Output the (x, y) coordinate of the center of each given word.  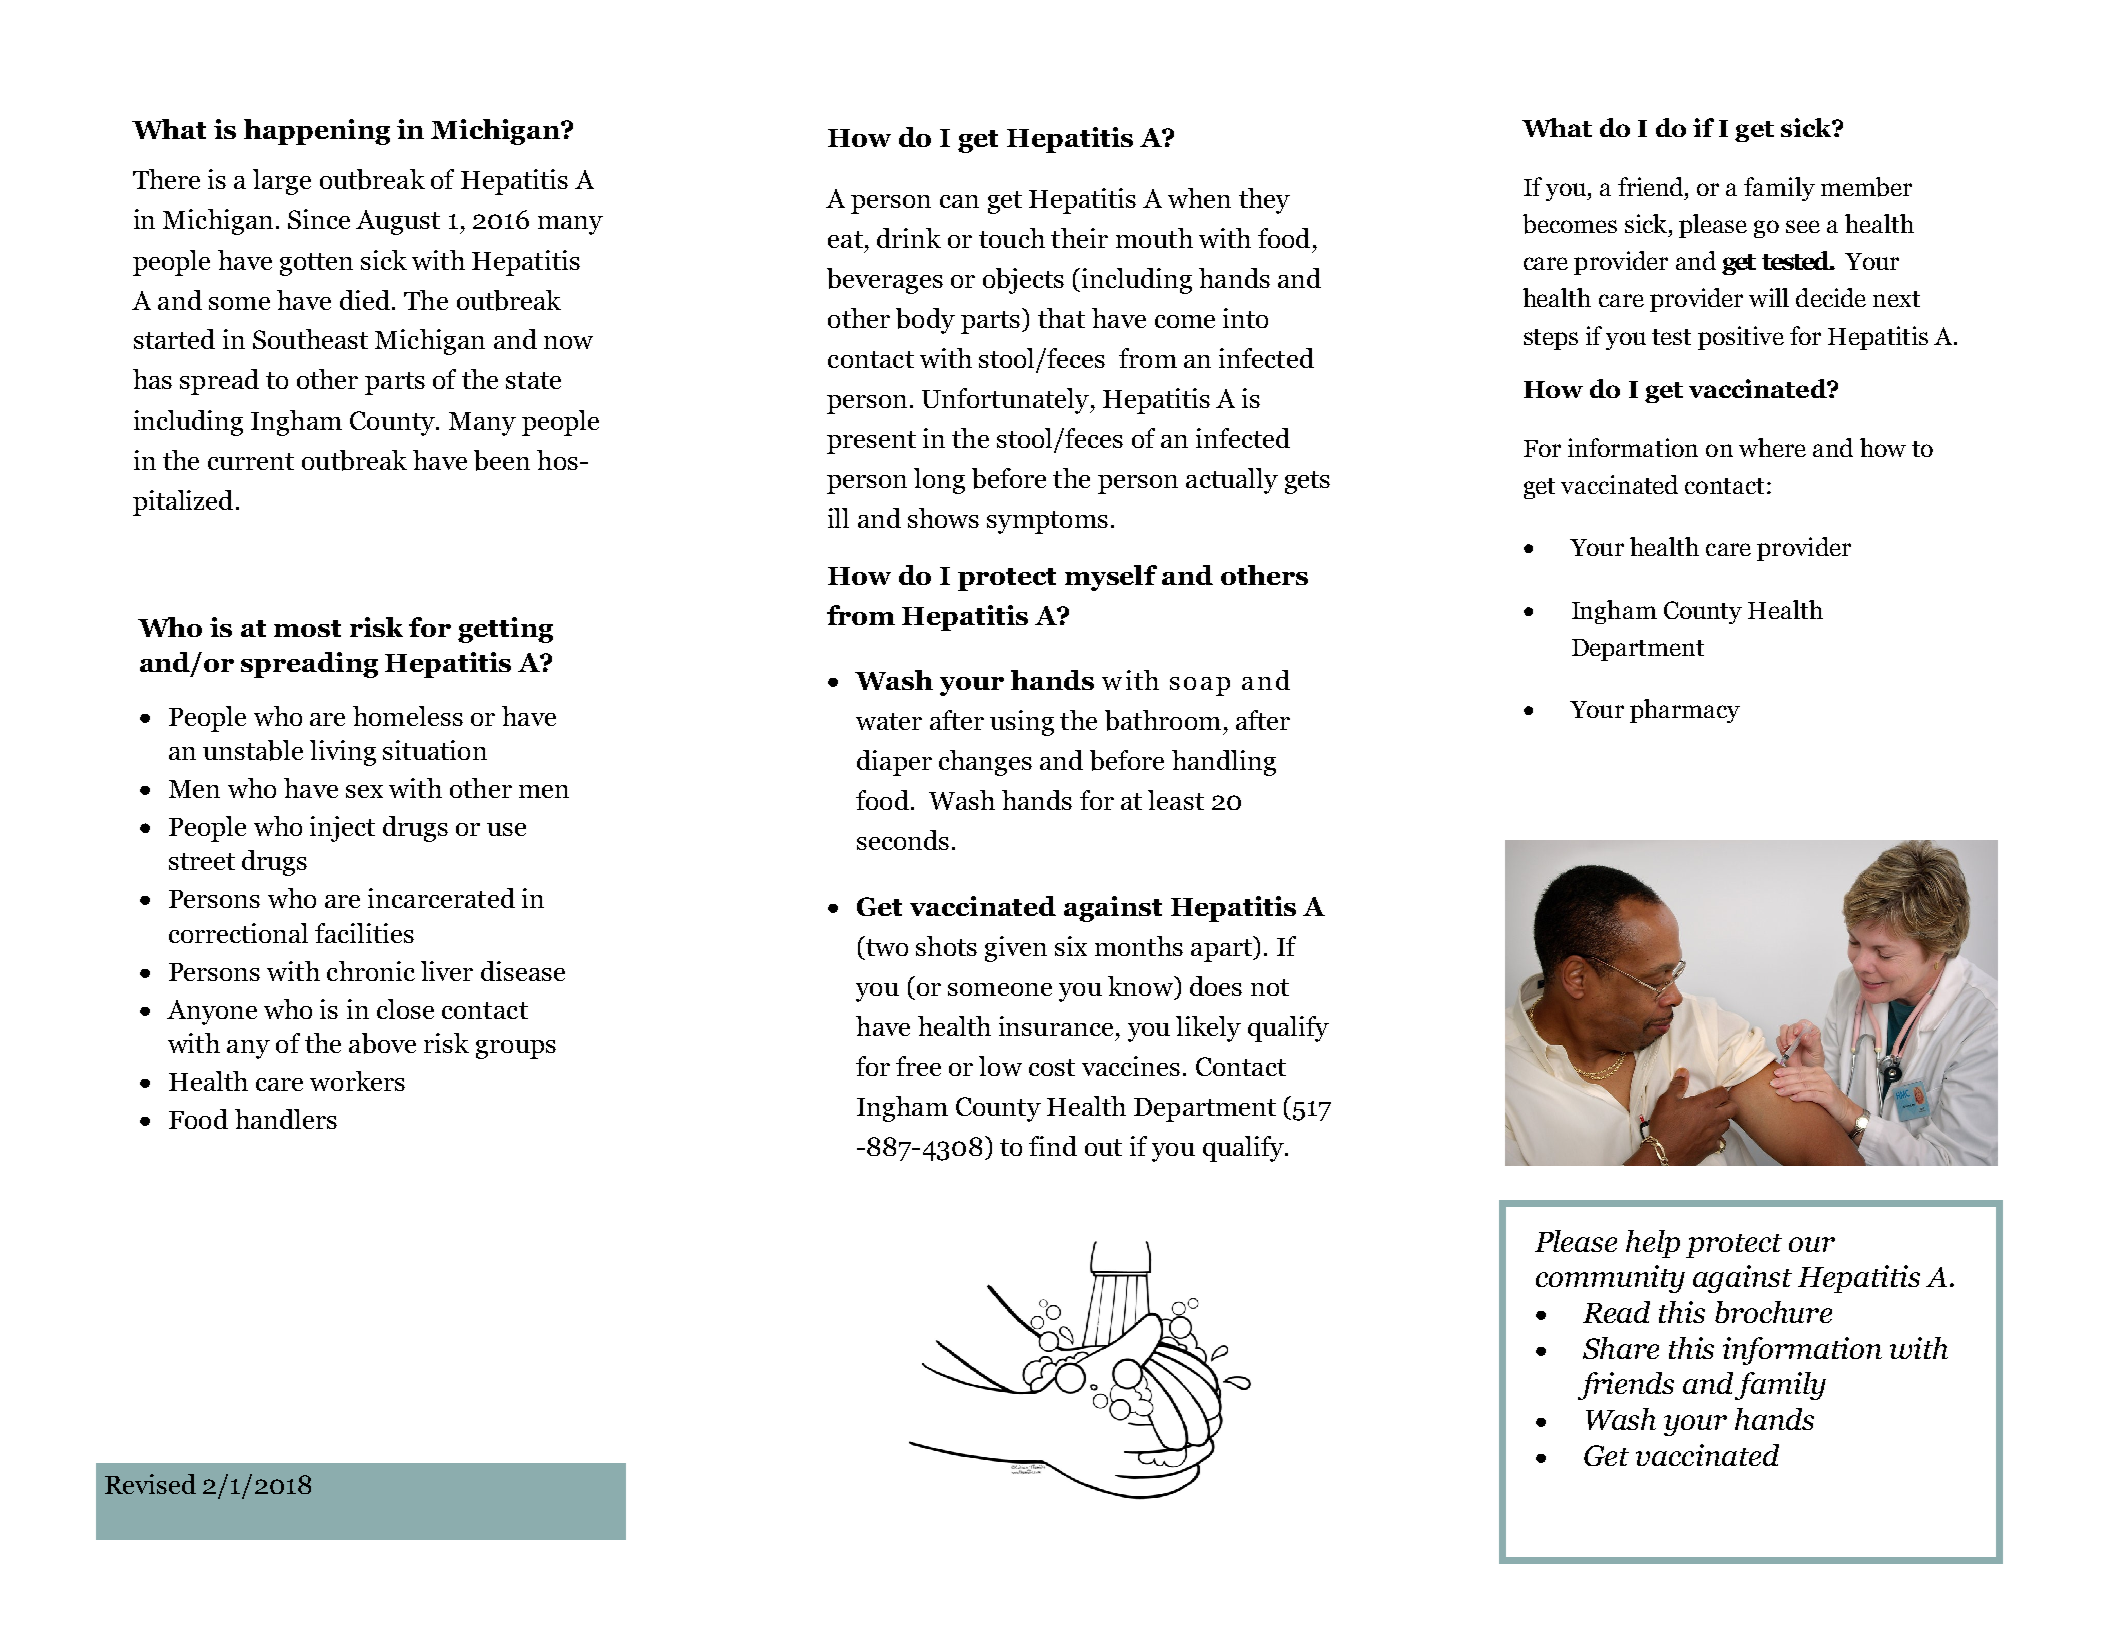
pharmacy (1685, 711)
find (1053, 1146)
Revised (150, 1484)
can (959, 201)
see (1803, 226)
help (1653, 1244)
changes (985, 763)
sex (364, 791)
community (1610, 1279)
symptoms (1047, 522)
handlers (286, 1119)
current (251, 461)
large (282, 182)
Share (1621, 1348)
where (1772, 447)
